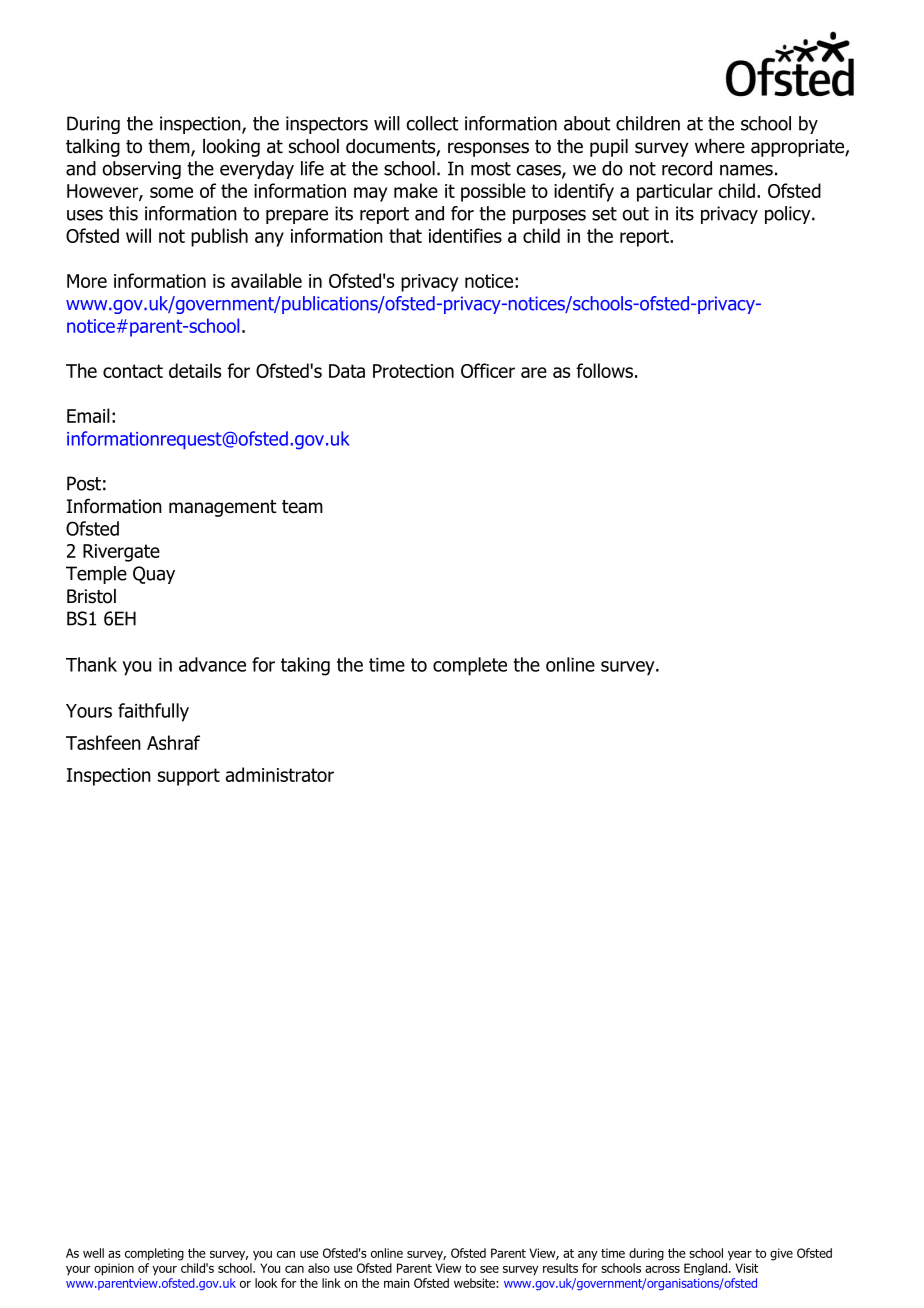  Describe the element at coordinates (396, 1283) in the screenshot. I see `main` at that location.
